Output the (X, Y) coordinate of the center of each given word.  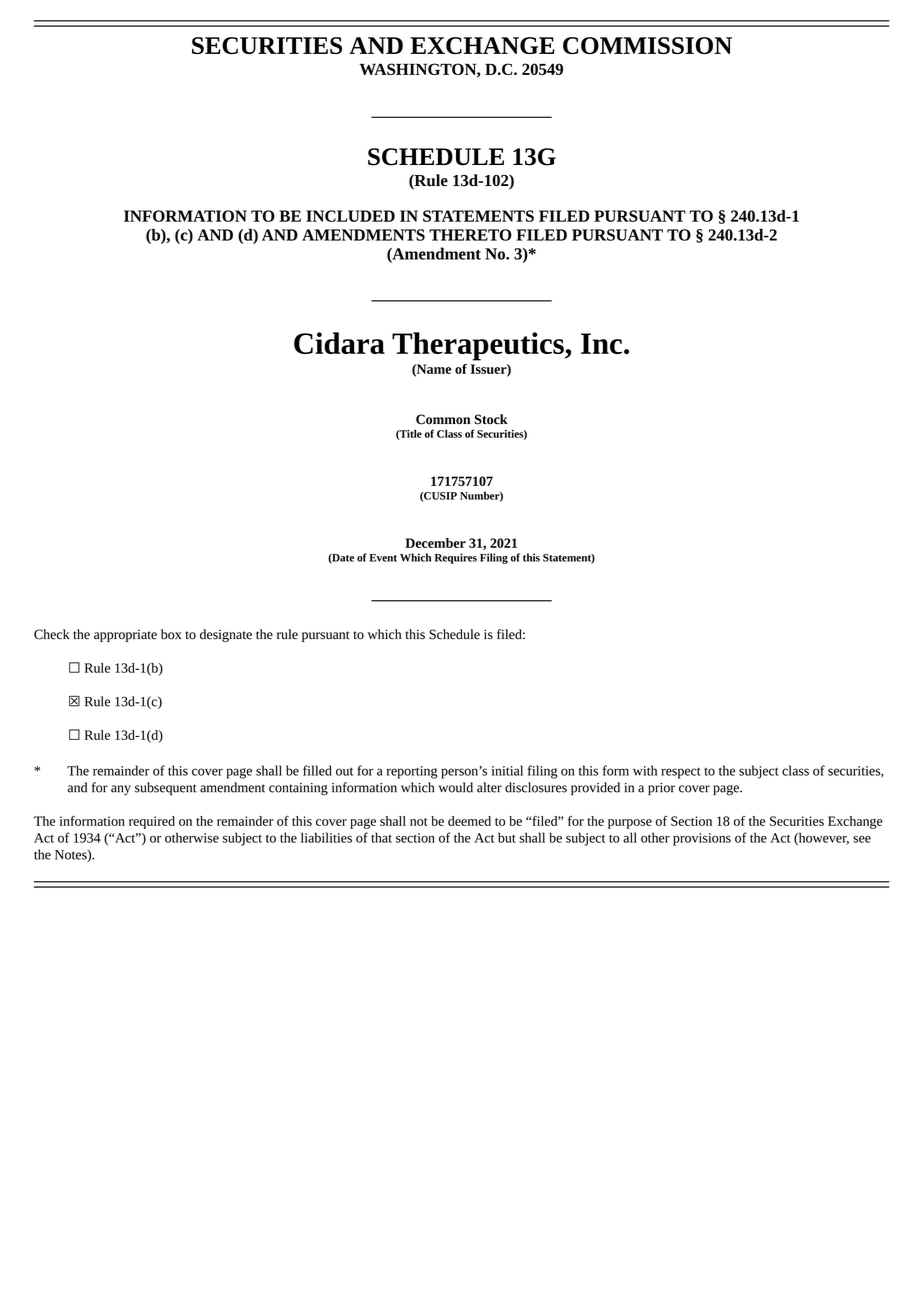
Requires (456, 558)
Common (443, 419)
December (435, 543)
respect (680, 773)
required (152, 822)
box (171, 634)
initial (507, 770)
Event (383, 558)
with (645, 770)
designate (226, 635)
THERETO (470, 235)
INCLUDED (350, 216)
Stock (491, 419)
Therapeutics (479, 346)
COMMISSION (647, 45)
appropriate (125, 636)
